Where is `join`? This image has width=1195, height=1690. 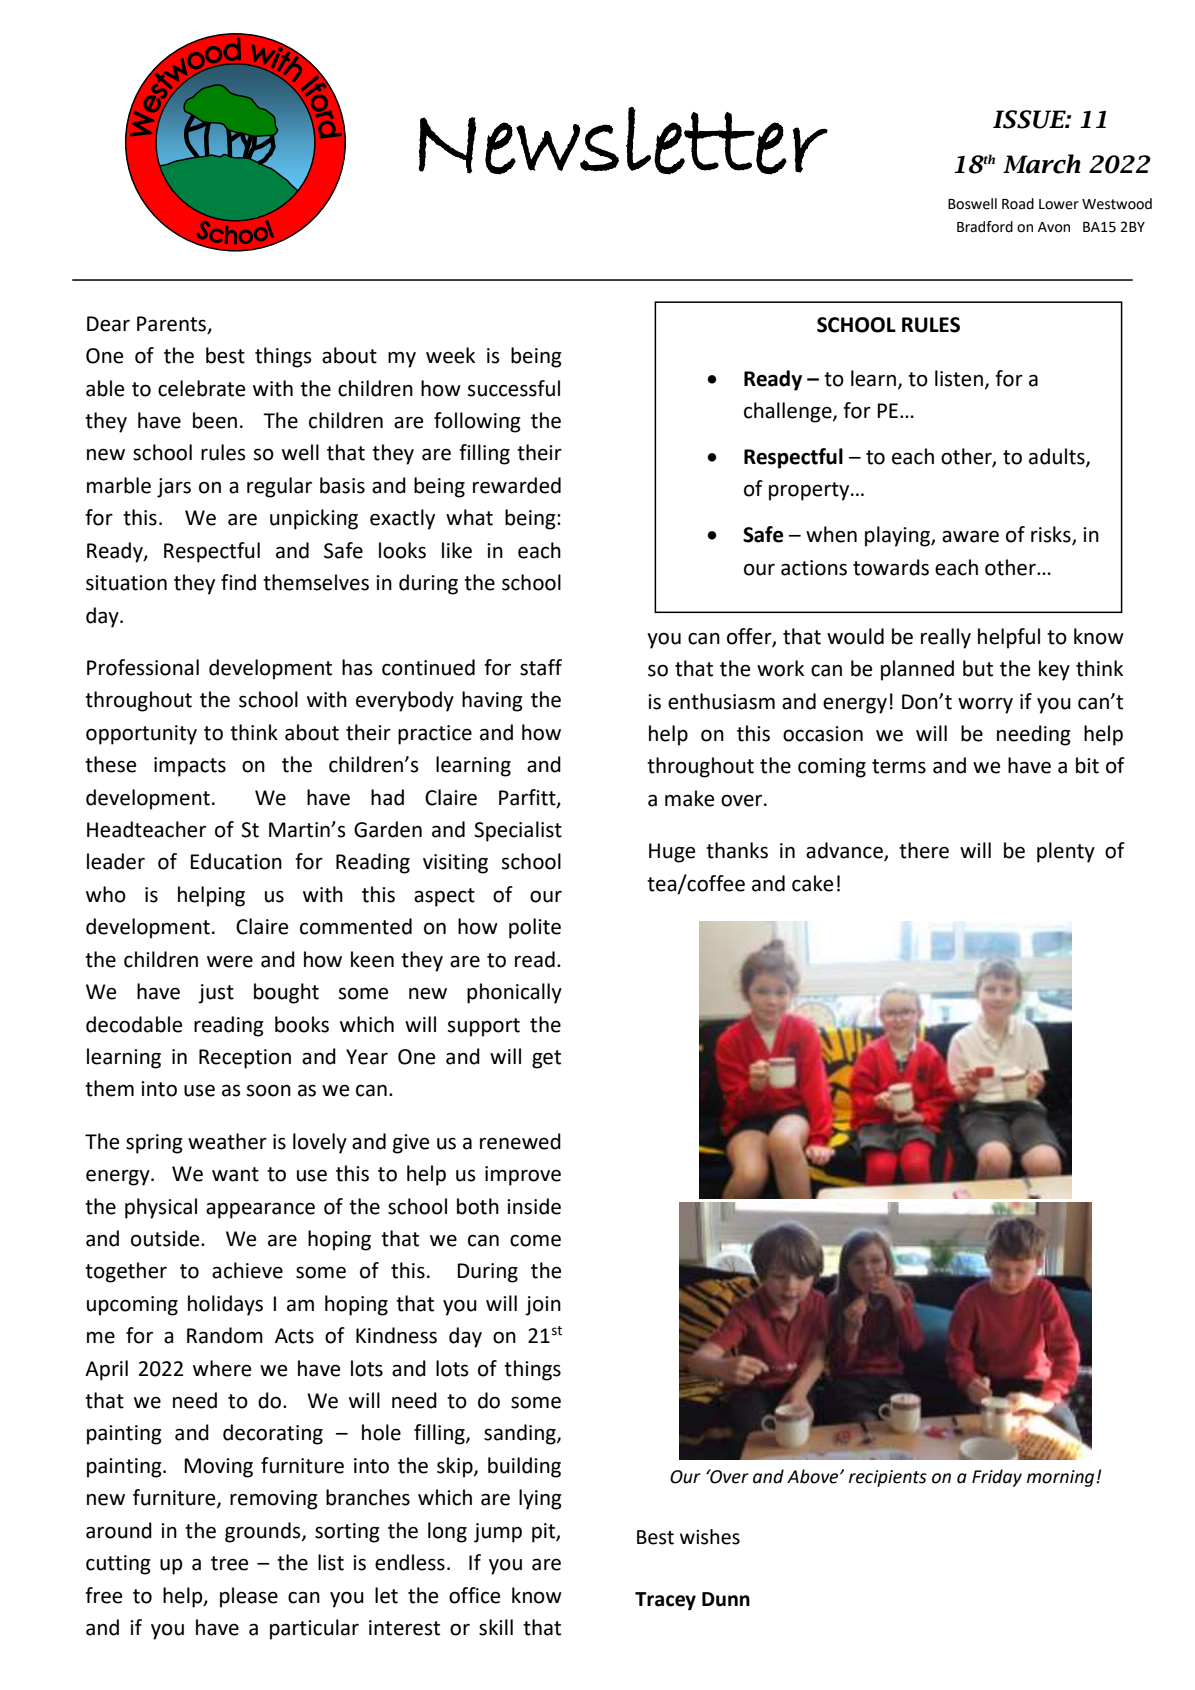
join is located at coordinates (543, 1306).
